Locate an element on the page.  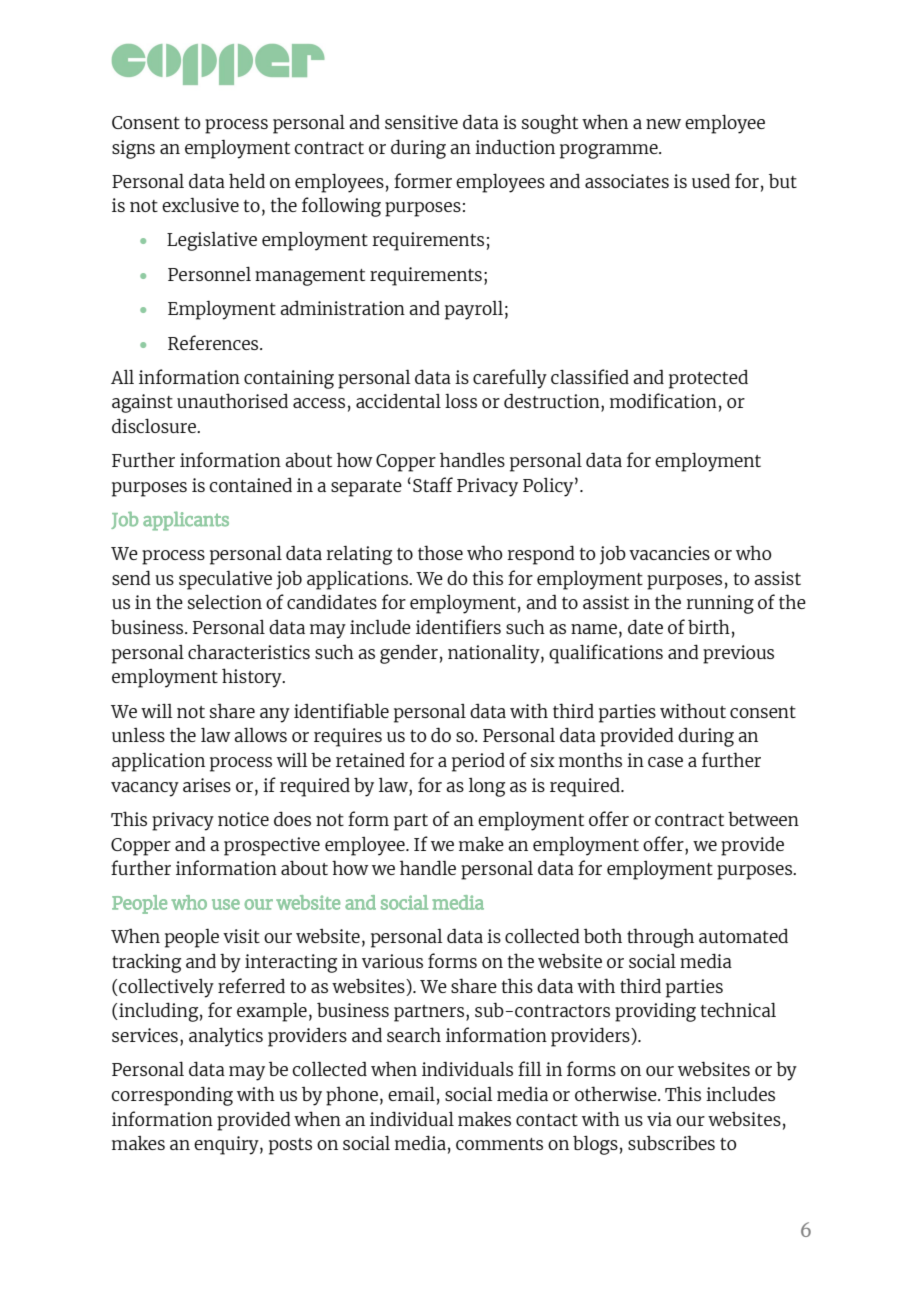
case is located at coordinates (665, 762).
